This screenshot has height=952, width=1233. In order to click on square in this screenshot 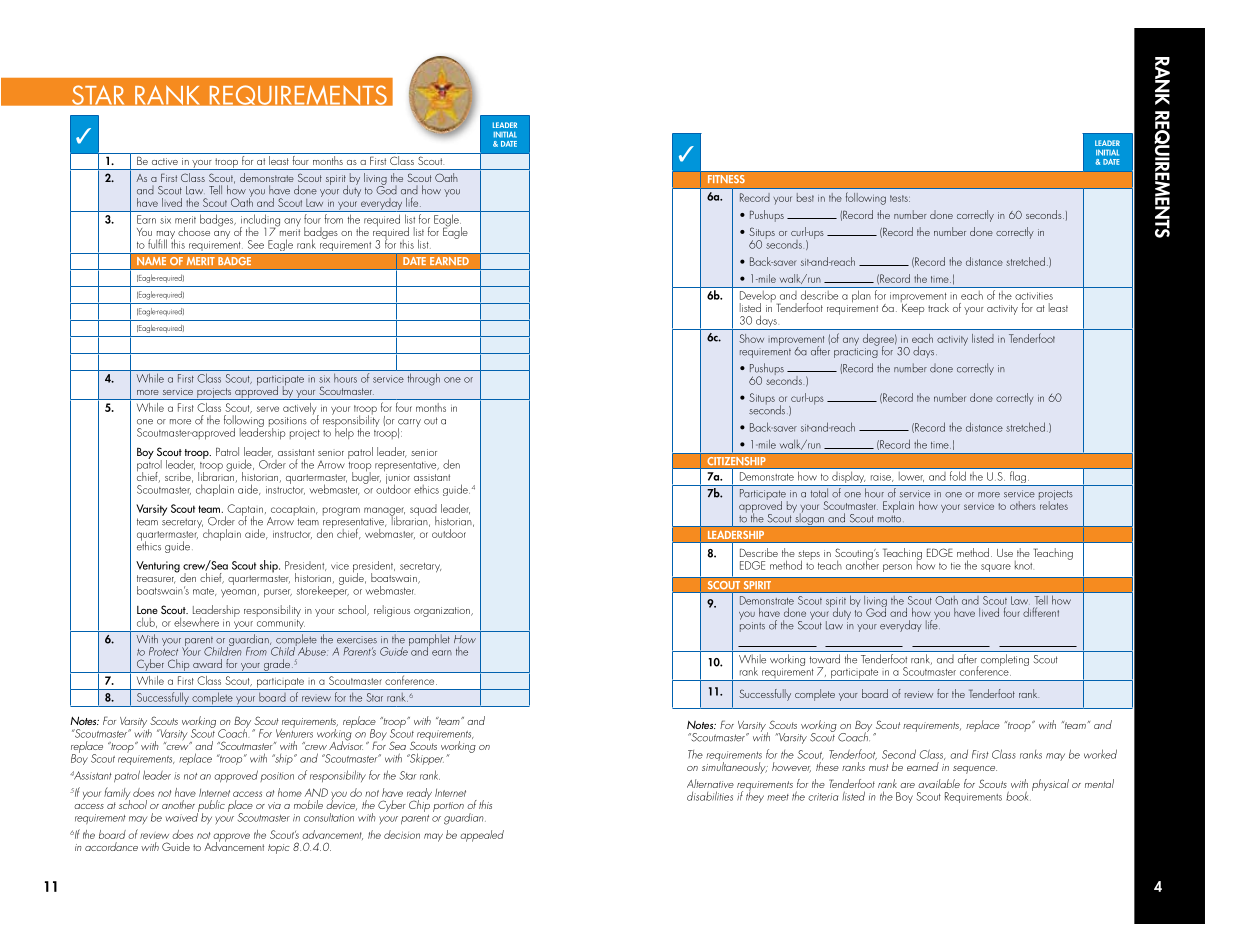, I will do `click(996, 568)`.
